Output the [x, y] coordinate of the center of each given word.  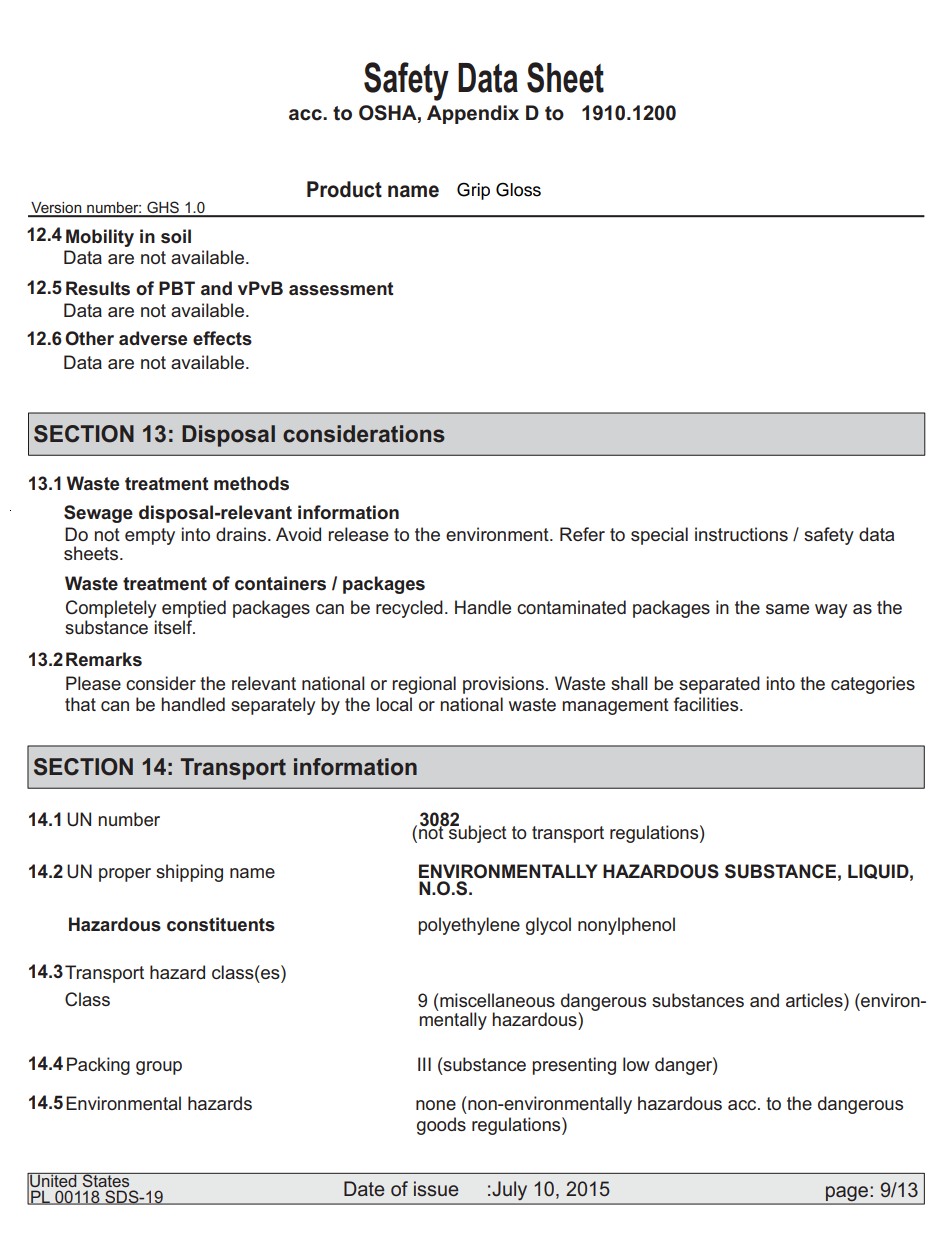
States [106, 1180]
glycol [548, 926]
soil [176, 236]
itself [174, 627]
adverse [153, 338]
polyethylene [469, 926]
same [787, 609]
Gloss [518, 189]
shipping [189, 873]
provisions [503, 685]
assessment [341, 289]
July [510, 1190]
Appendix [473, 114]
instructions [741, 534]
